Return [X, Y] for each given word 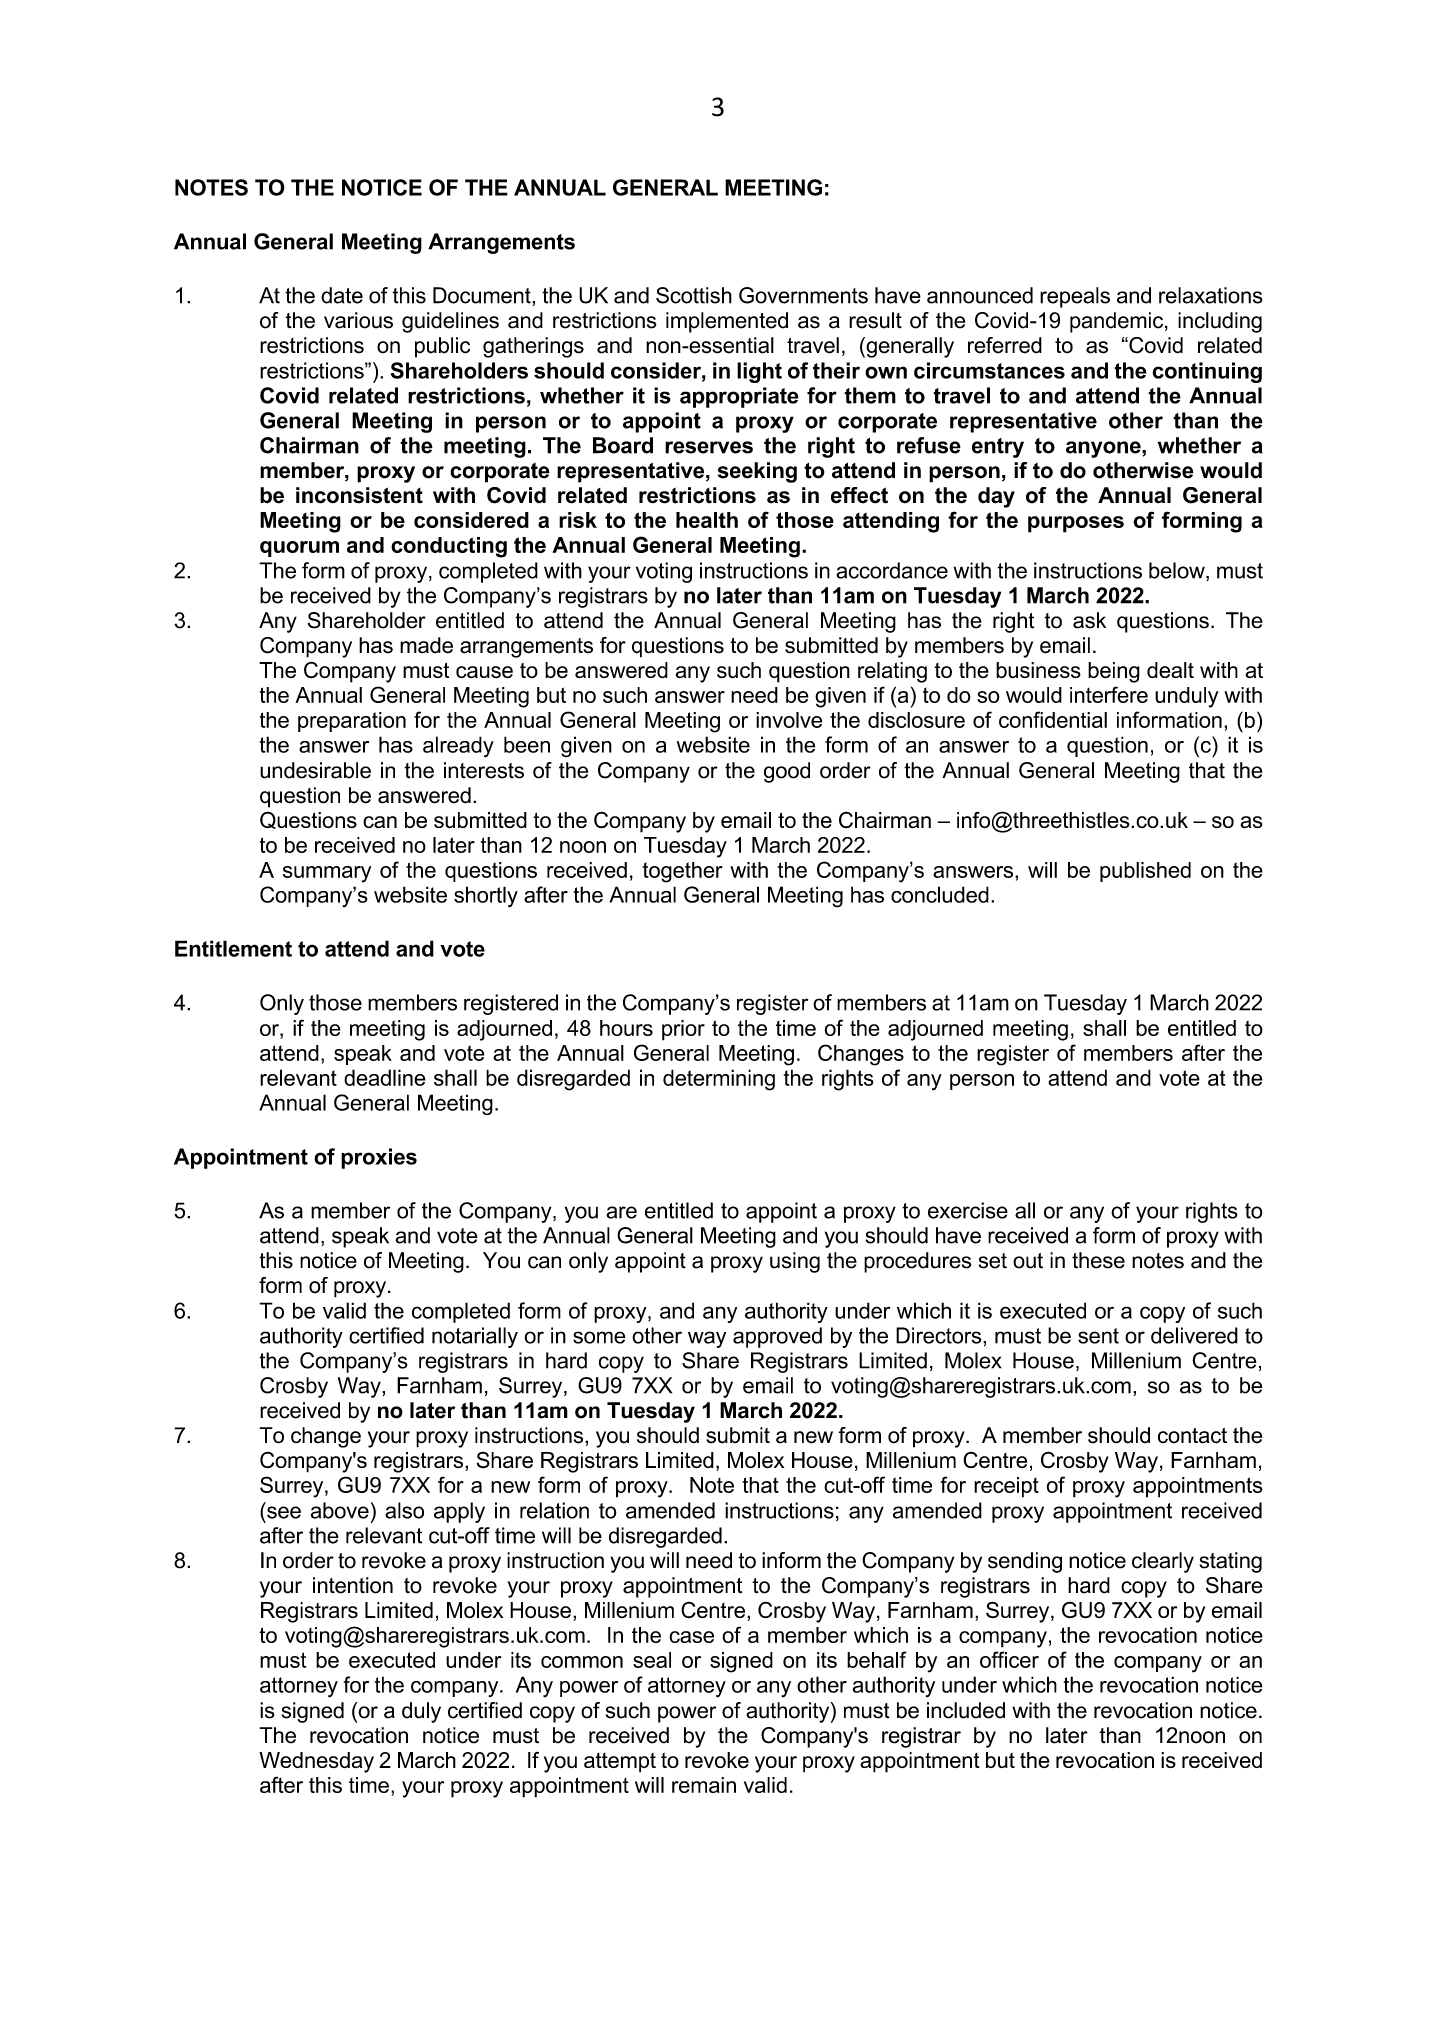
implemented [727, 322]
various [358, 320]
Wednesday [316, 1762]
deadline [385, 1077]
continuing [1207, 372]
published [1145, 872]
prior [683, 1030]
